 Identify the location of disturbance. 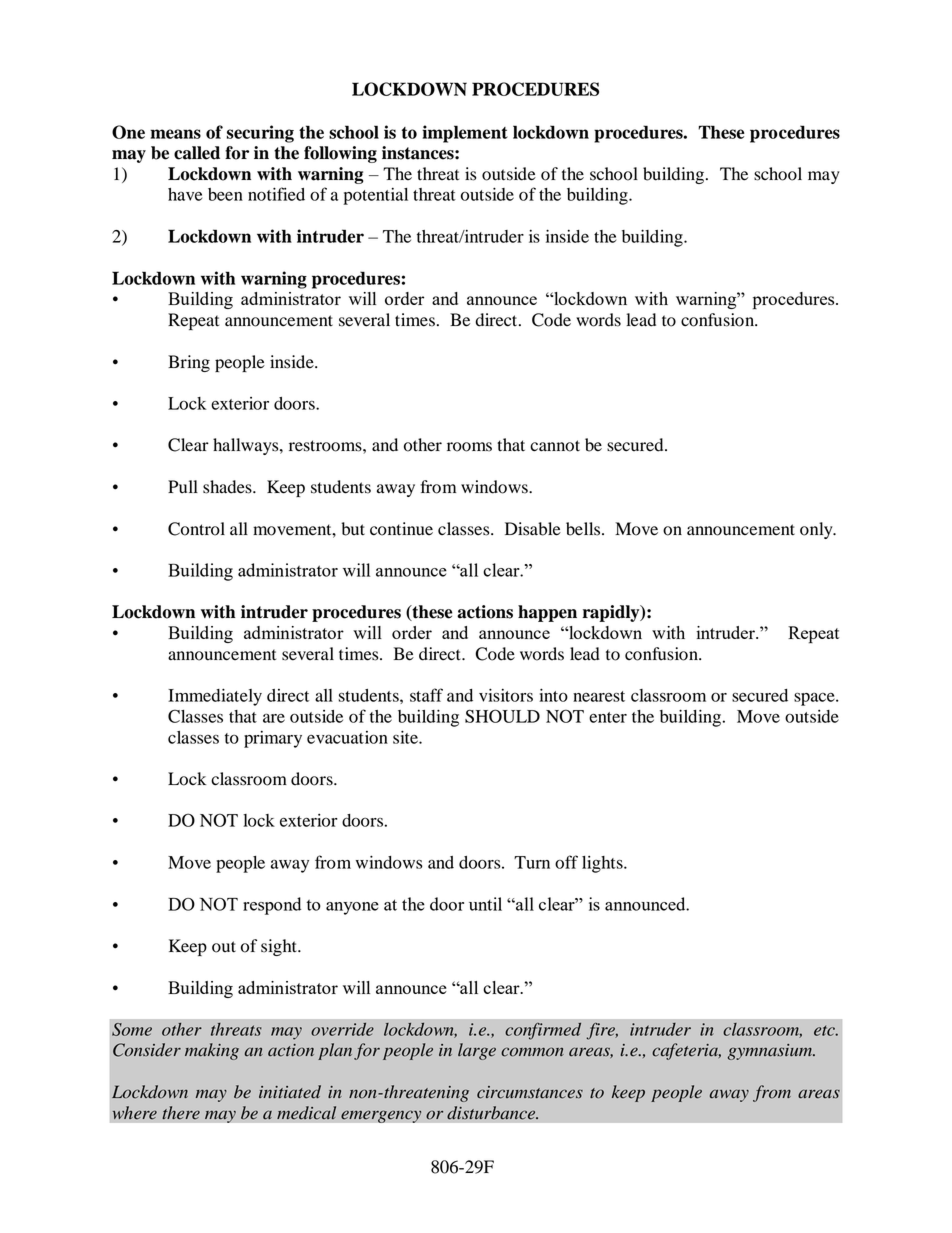
(492, 1113).
